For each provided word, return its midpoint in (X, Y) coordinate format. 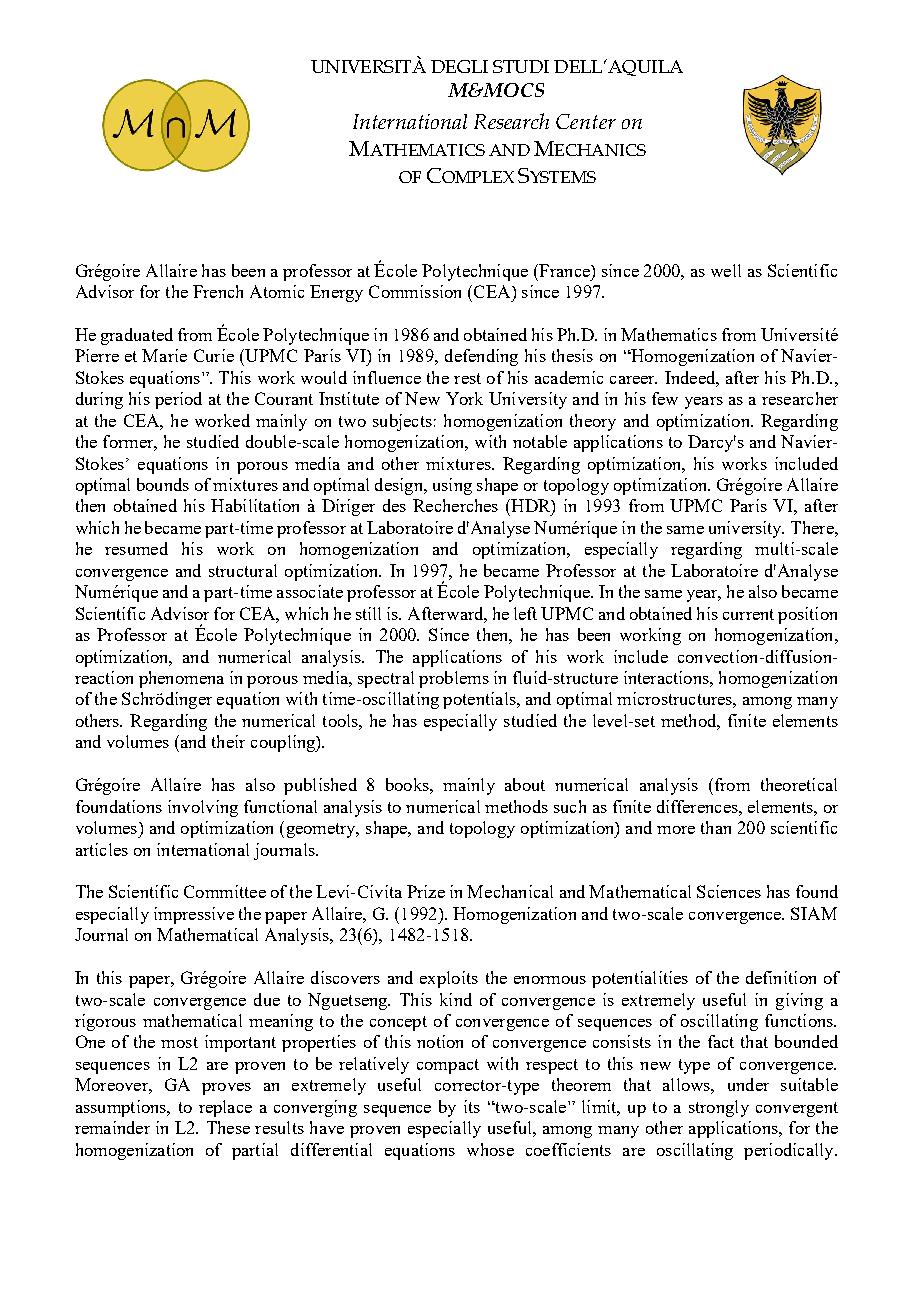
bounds (163, 484)
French (218, 291)
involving (203, 808)
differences (698, 806)
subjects (402, 422)
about (525, 784)
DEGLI (459, 66)
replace (225, 1108)
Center (586, 121)
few (665, 398)
